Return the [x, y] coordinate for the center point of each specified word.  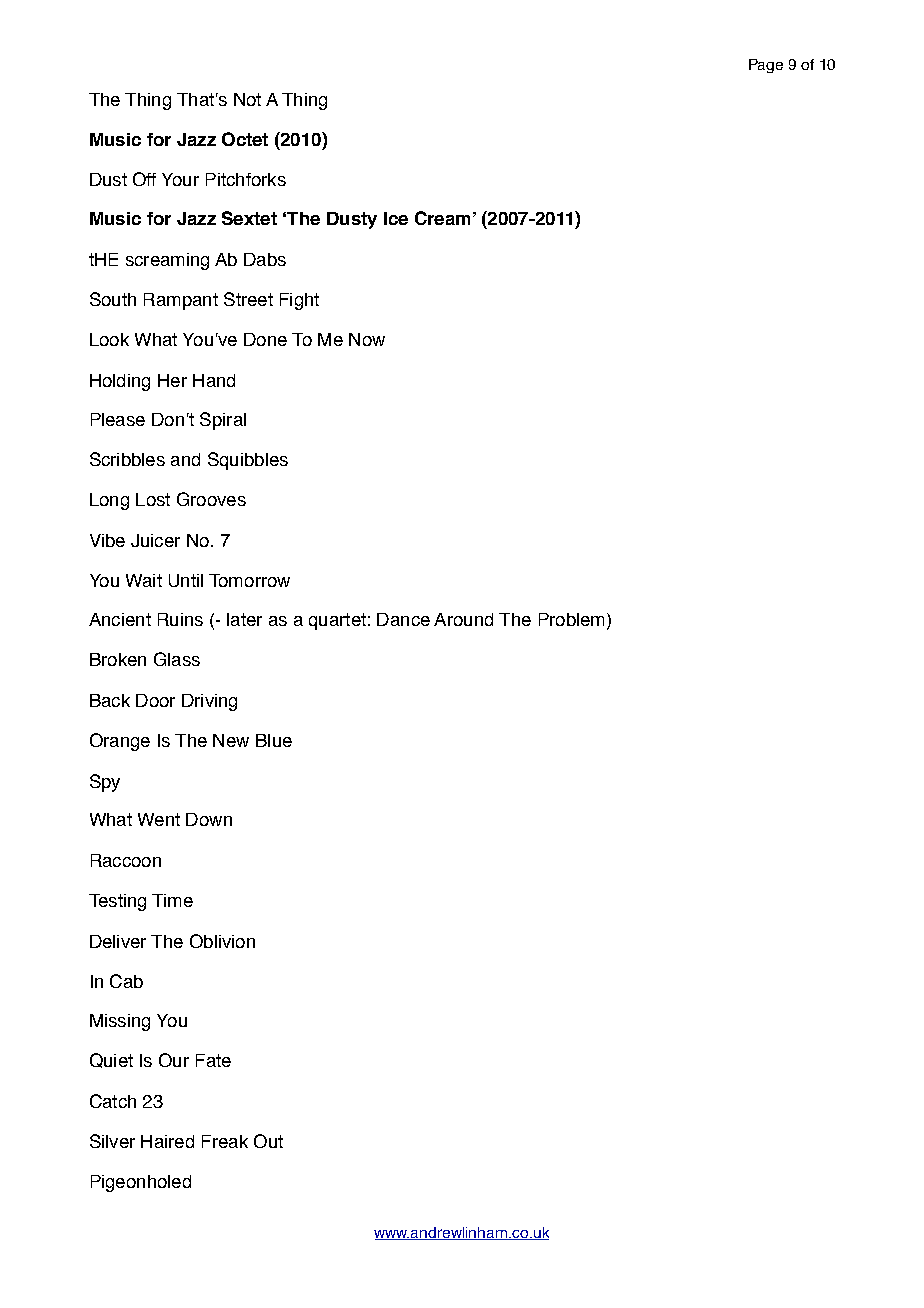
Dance [403, 619]
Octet [245, 139]
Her [172, 380]
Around [463, 619]
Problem [571, 619]
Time [172, 900]
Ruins [180, 619]
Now [367, 339]
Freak [225, 1141]
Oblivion [222, 941]
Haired [167, 1141]
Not [247, 99]
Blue [274, 740]
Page [766, 66]
